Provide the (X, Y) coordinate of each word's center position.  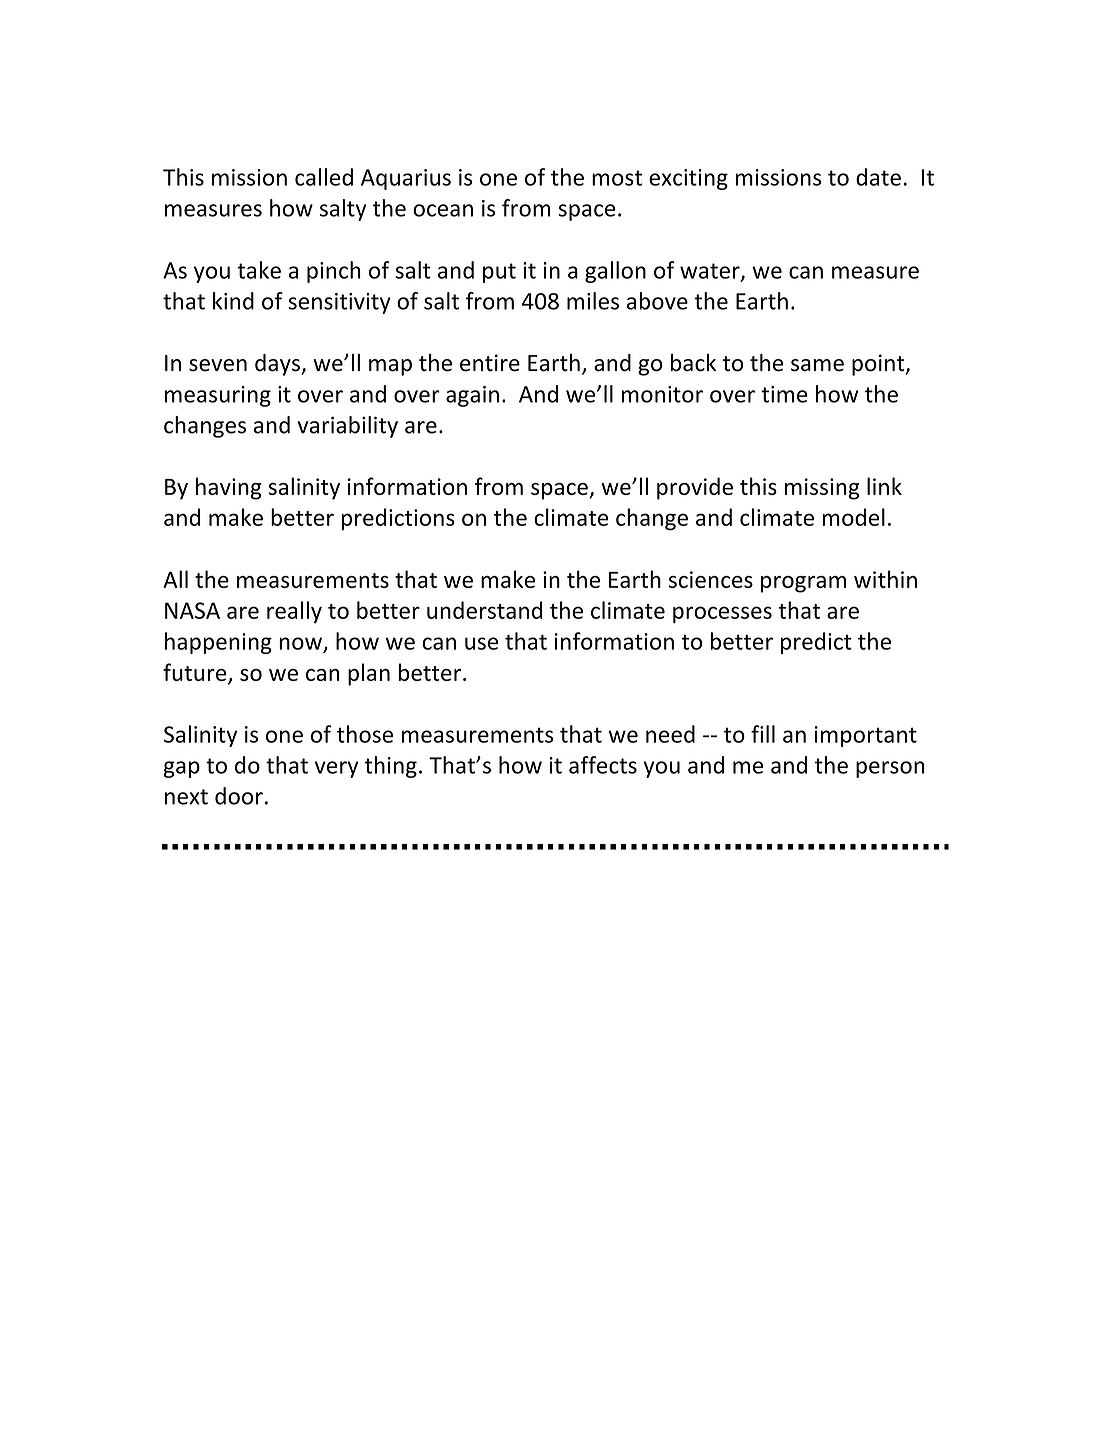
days (278, 365)
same (817, 365)
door (239, 796)
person (890, 769)
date (878, 177)
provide (695, 488)
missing (822, 489)
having (229, 488)
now (300, 643)
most (617, 178)
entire (490, 363)
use (481, 643)
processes (722, 615)
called (324, 177)
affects (603, 765)
